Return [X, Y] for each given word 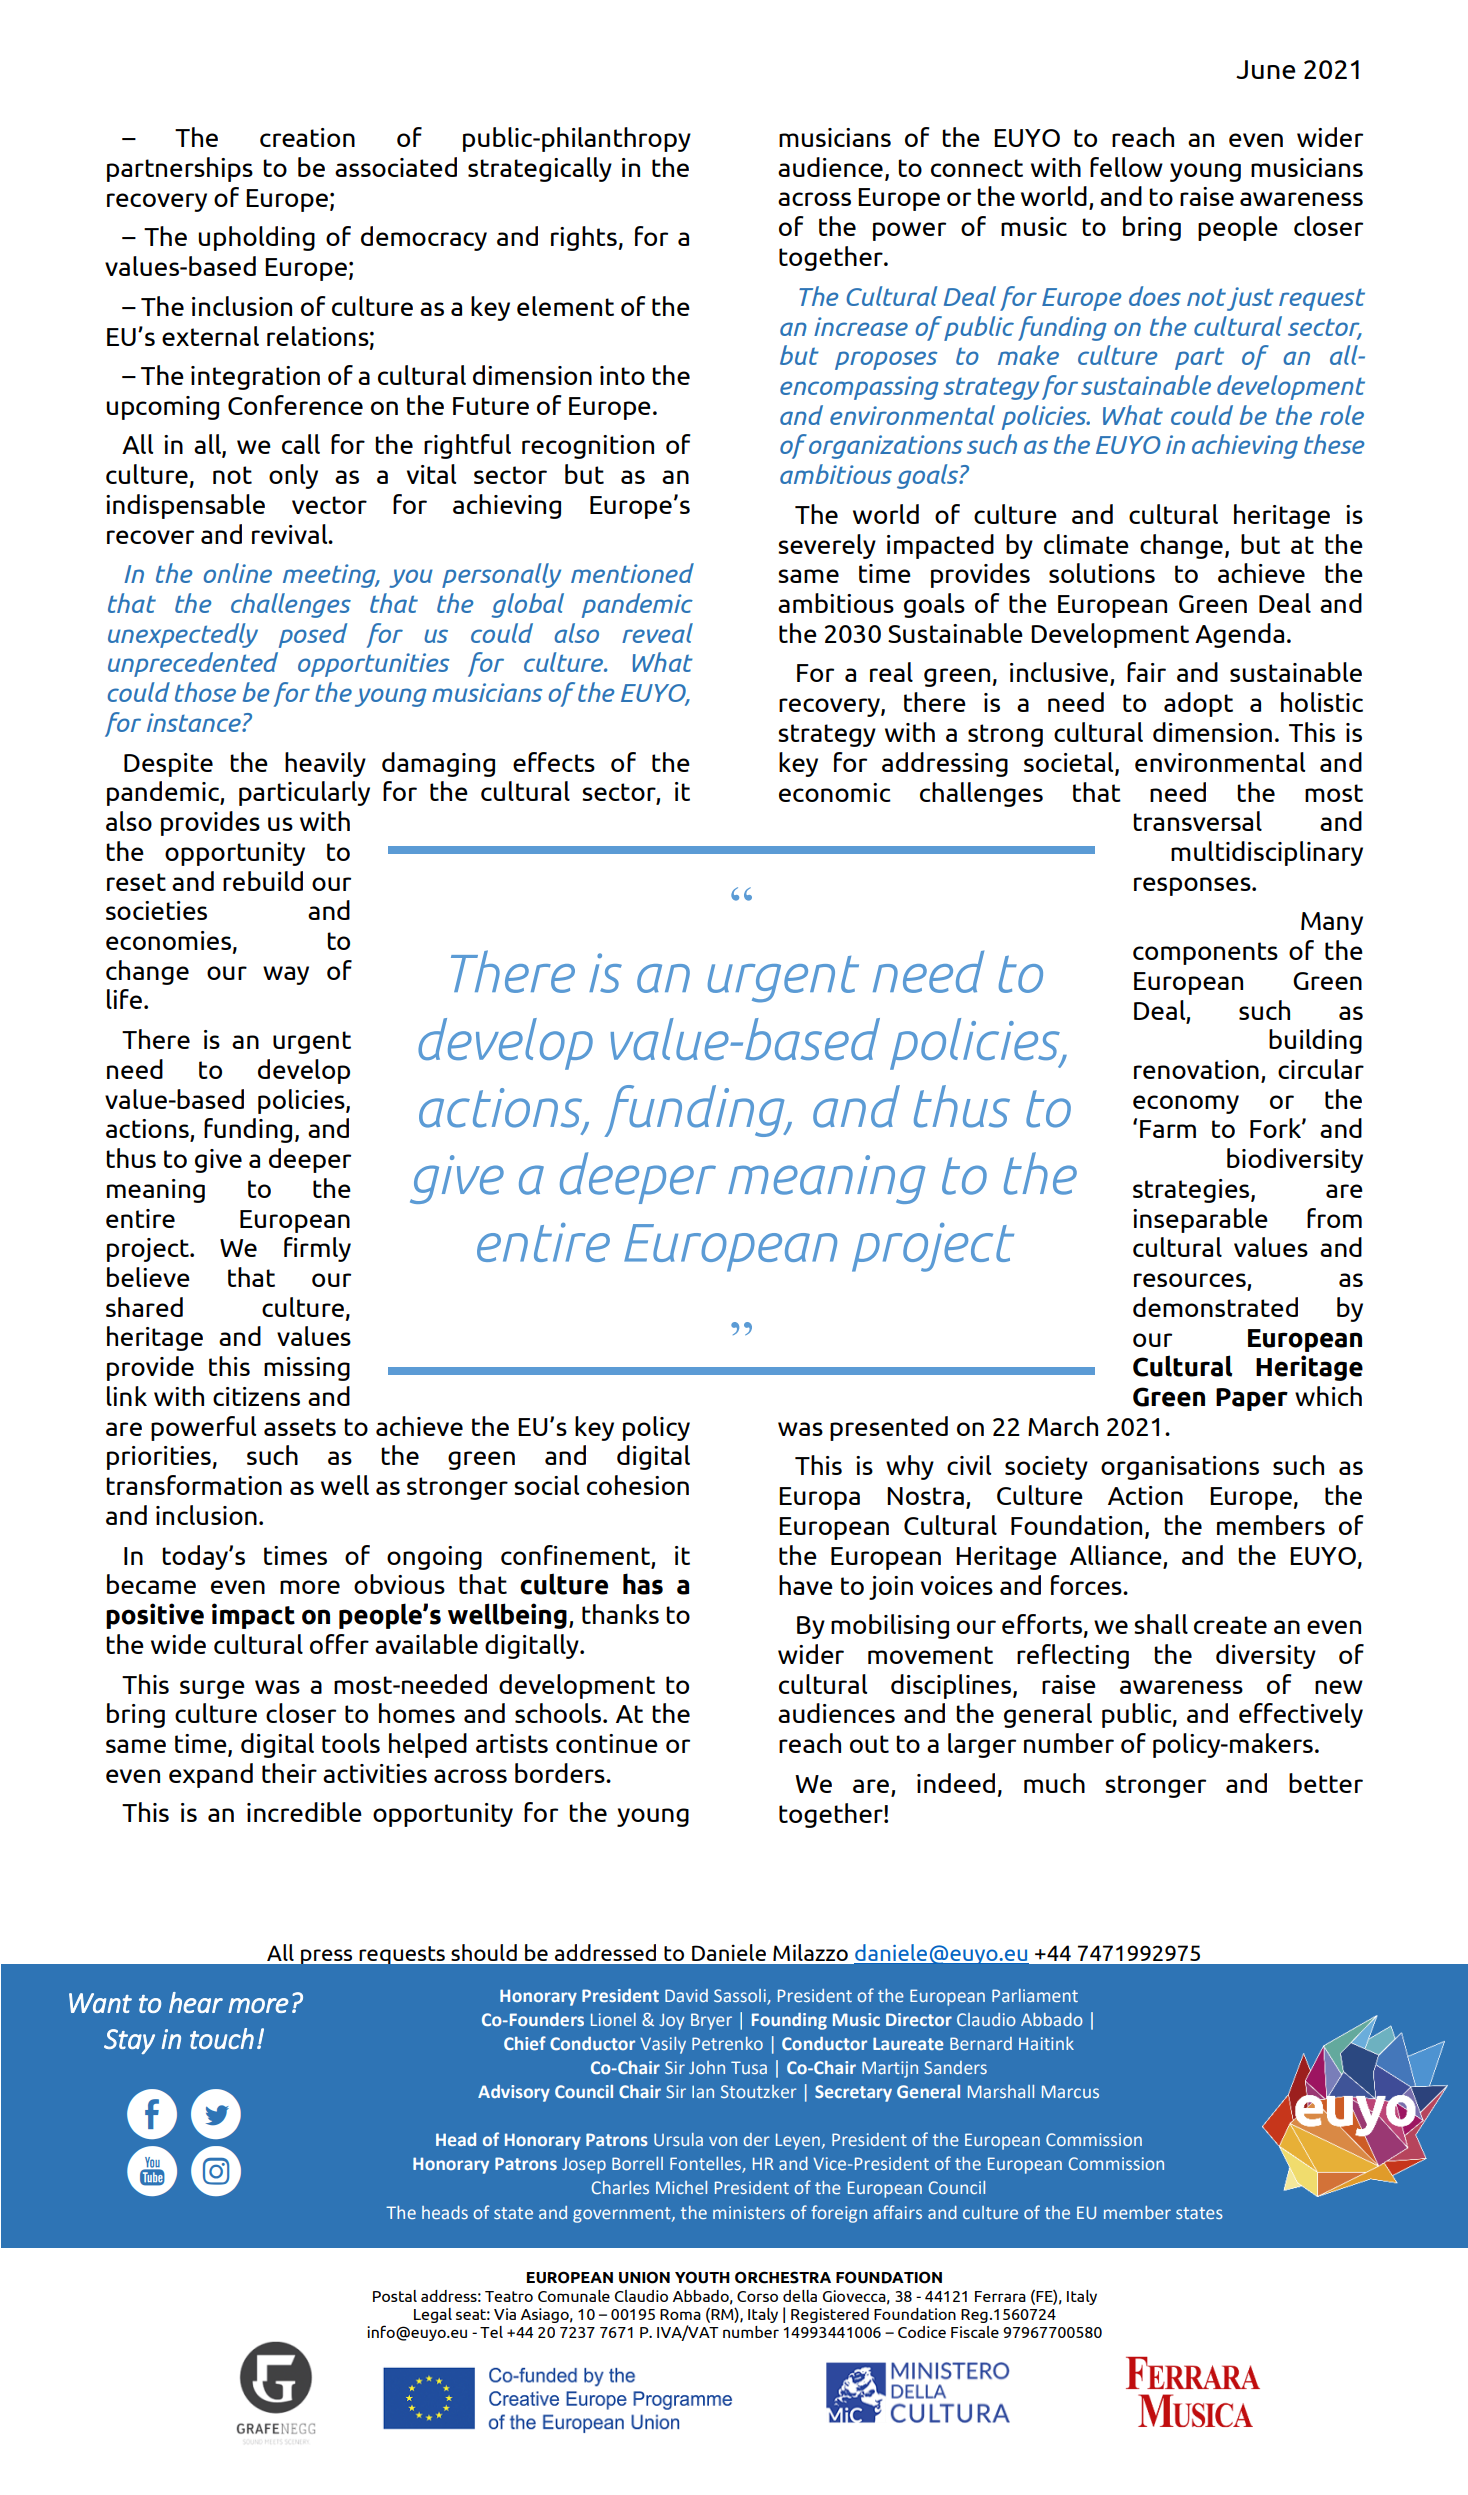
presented [889, 1428]
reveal [657, 633]
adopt [1198, 704]
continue [607, 1743]
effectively [1301, 1715]
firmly [317, 1249]
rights [584, 238]
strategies [1192, 1191]
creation [307, 137]
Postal [395, 2296]
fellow [1126, 167]
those [205, 692]
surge [212, 1689]
